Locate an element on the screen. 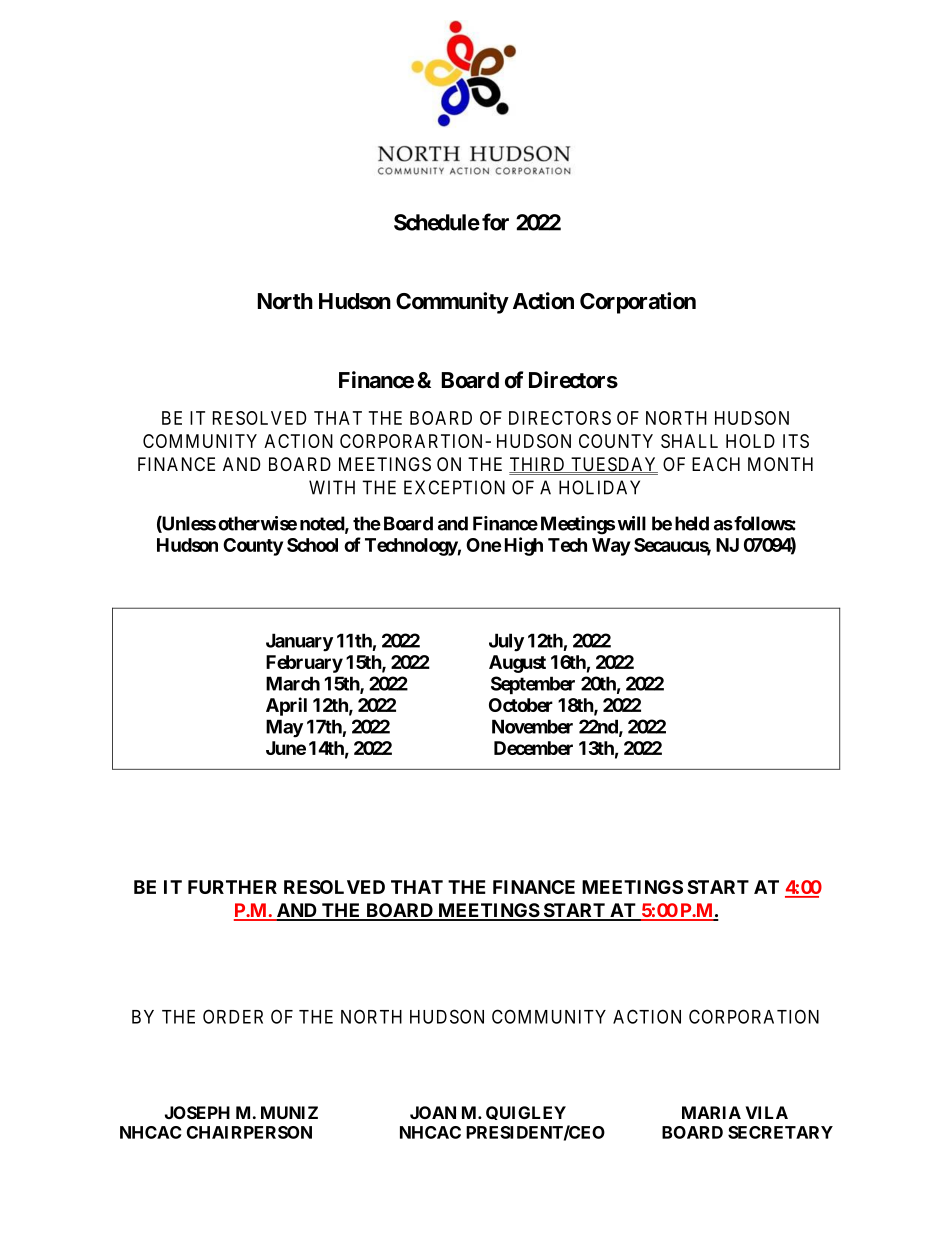 This screenshot has height=1233, width=952. HOLD is located at coordinates (750, 441).
